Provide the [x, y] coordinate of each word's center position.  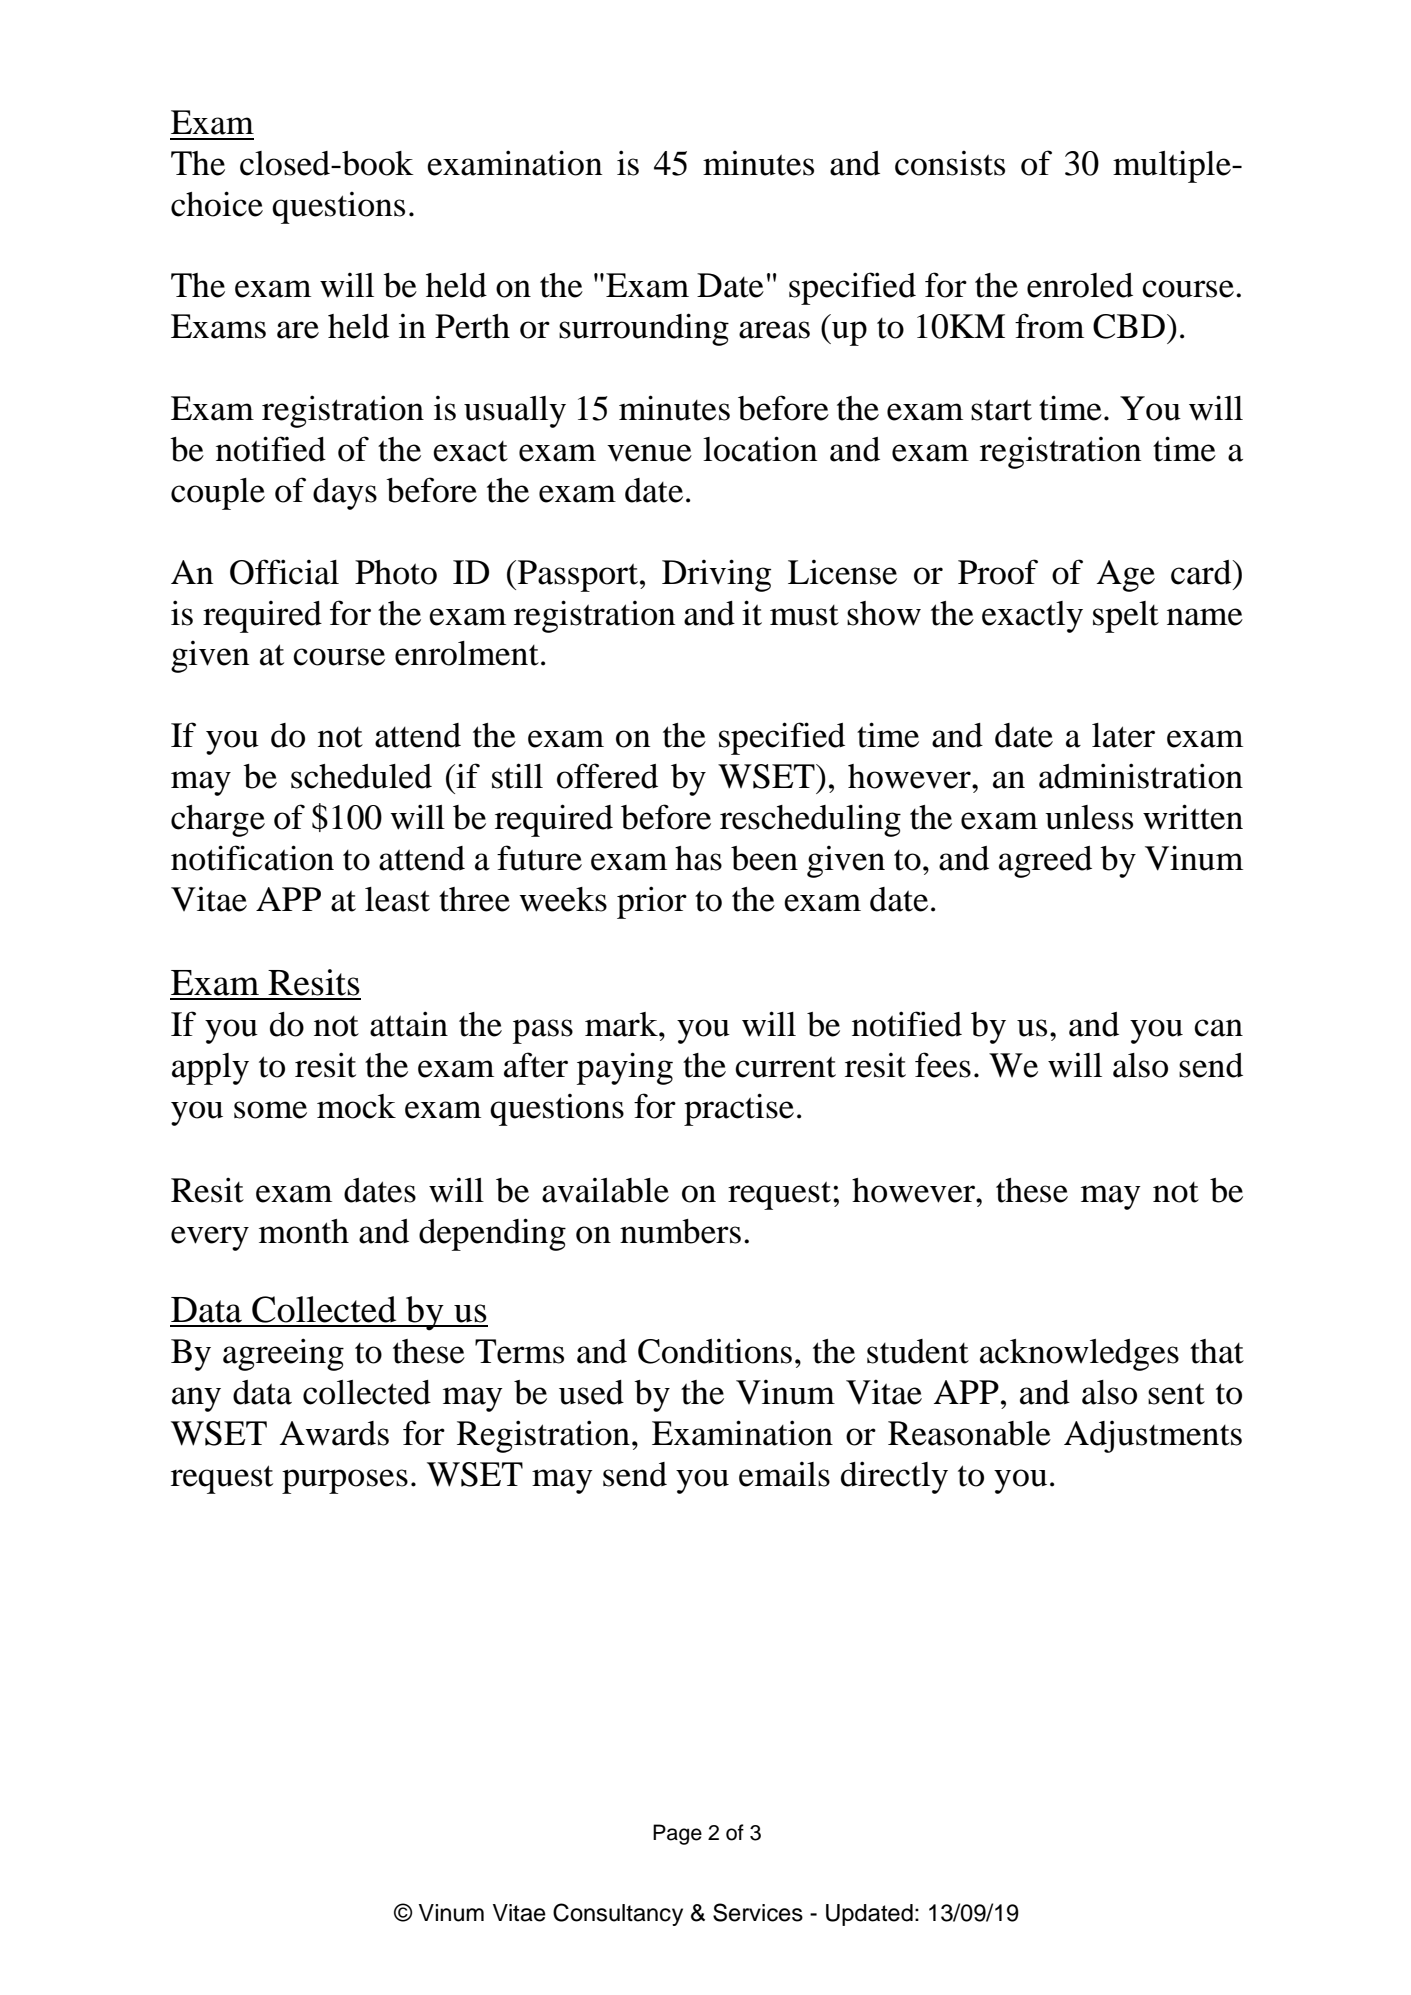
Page [677, 1834]
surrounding [644, 329]
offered [607, 776]
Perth [472, 326]
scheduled [361, 776]
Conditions [715, 1351]
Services [758, 1912]
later [1123, 735]
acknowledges [1079, 1355]
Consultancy [618, 1914]
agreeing [283, 1354]
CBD [1129, 326]
